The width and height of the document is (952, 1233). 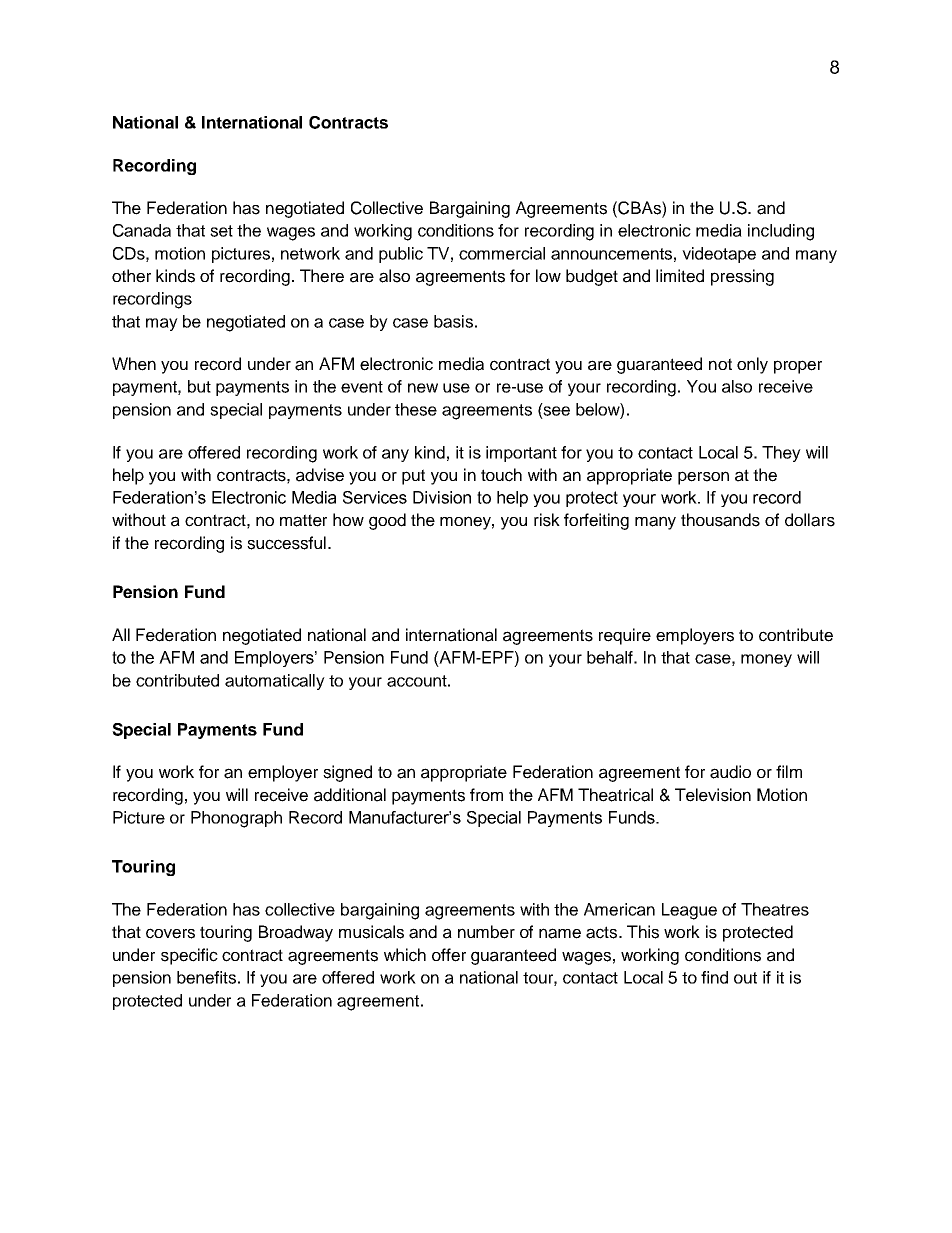 I want to click on find, so click(x=714, y=977).
